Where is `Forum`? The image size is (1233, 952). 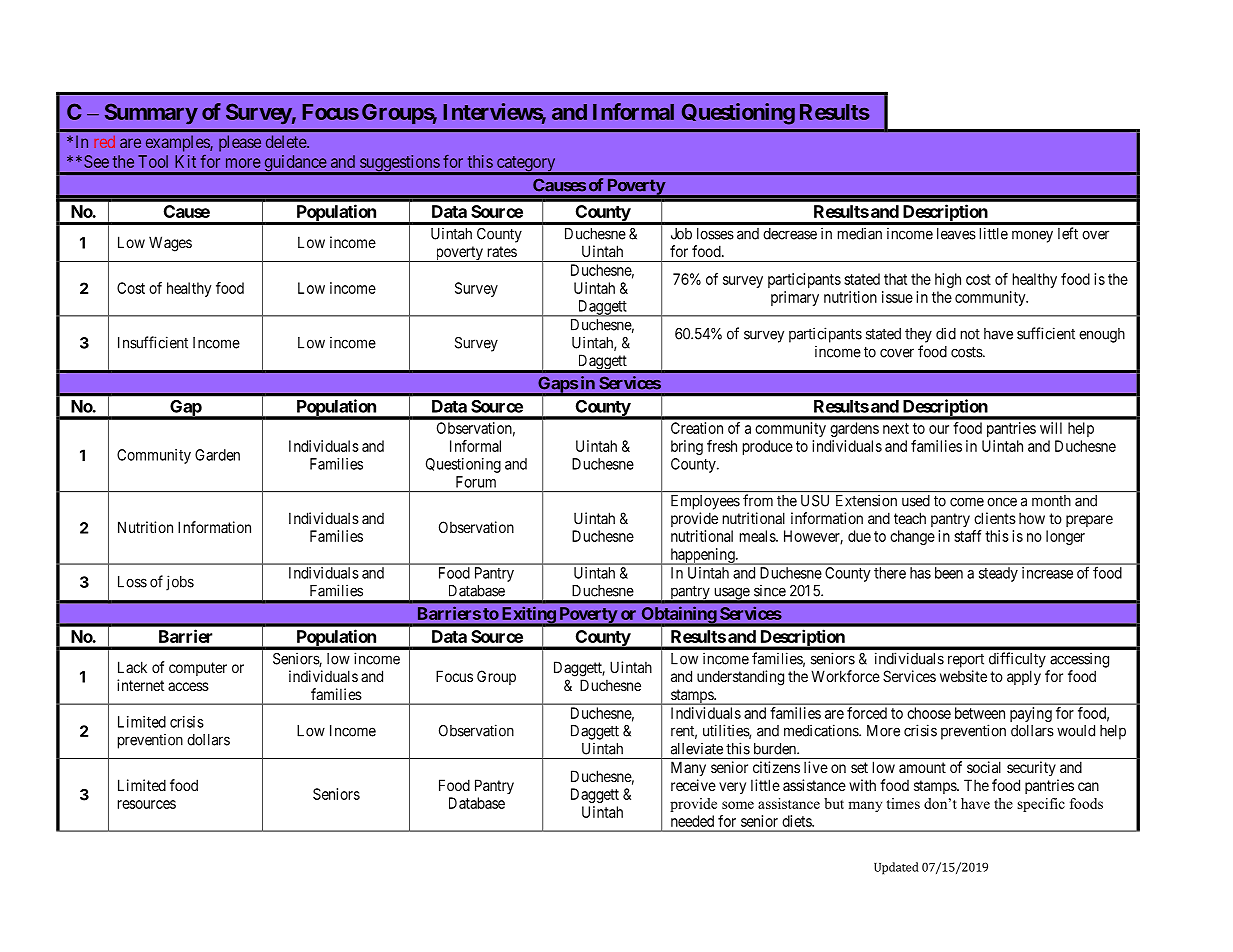
Forum is located at coordinates (476, 482).
